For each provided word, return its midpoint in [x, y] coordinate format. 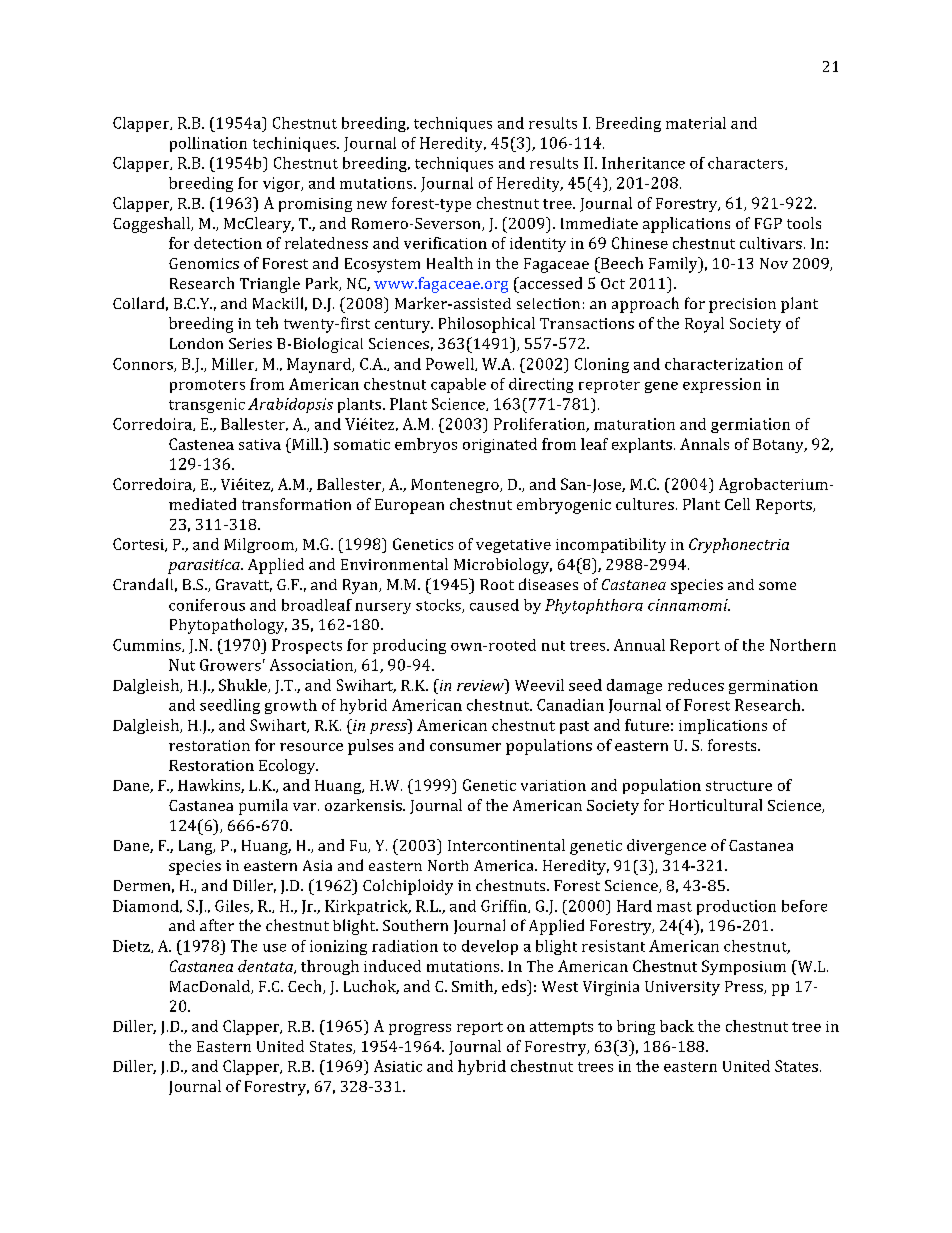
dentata [266, 967]
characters [747, 163]
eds [515, 986]
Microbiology [503, 566]
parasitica [205, 566]
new [372, 205]
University [682, 988]
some [777, 586]
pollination [208, 144]
